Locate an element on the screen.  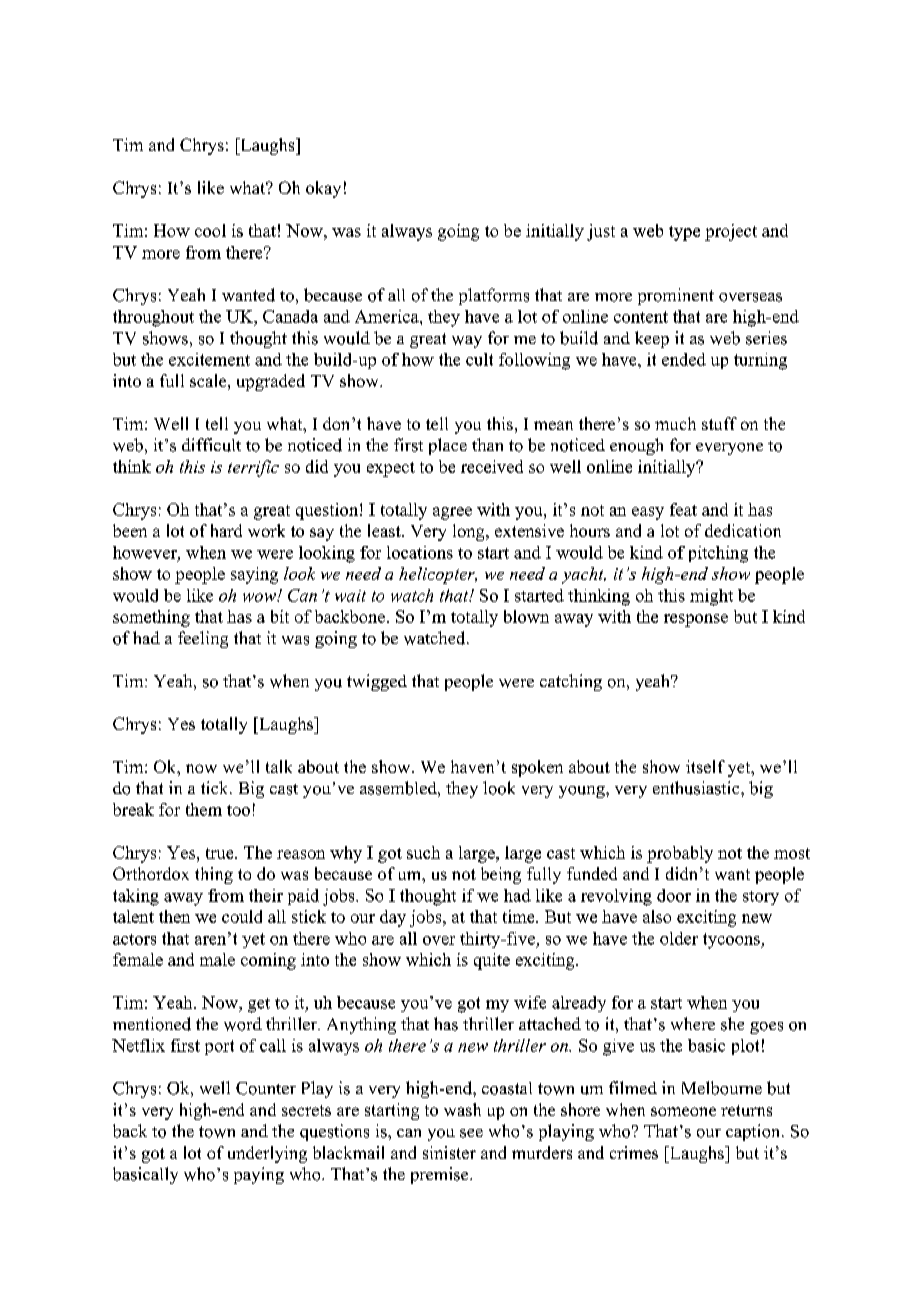
project is located at coordinates (731, 232).
